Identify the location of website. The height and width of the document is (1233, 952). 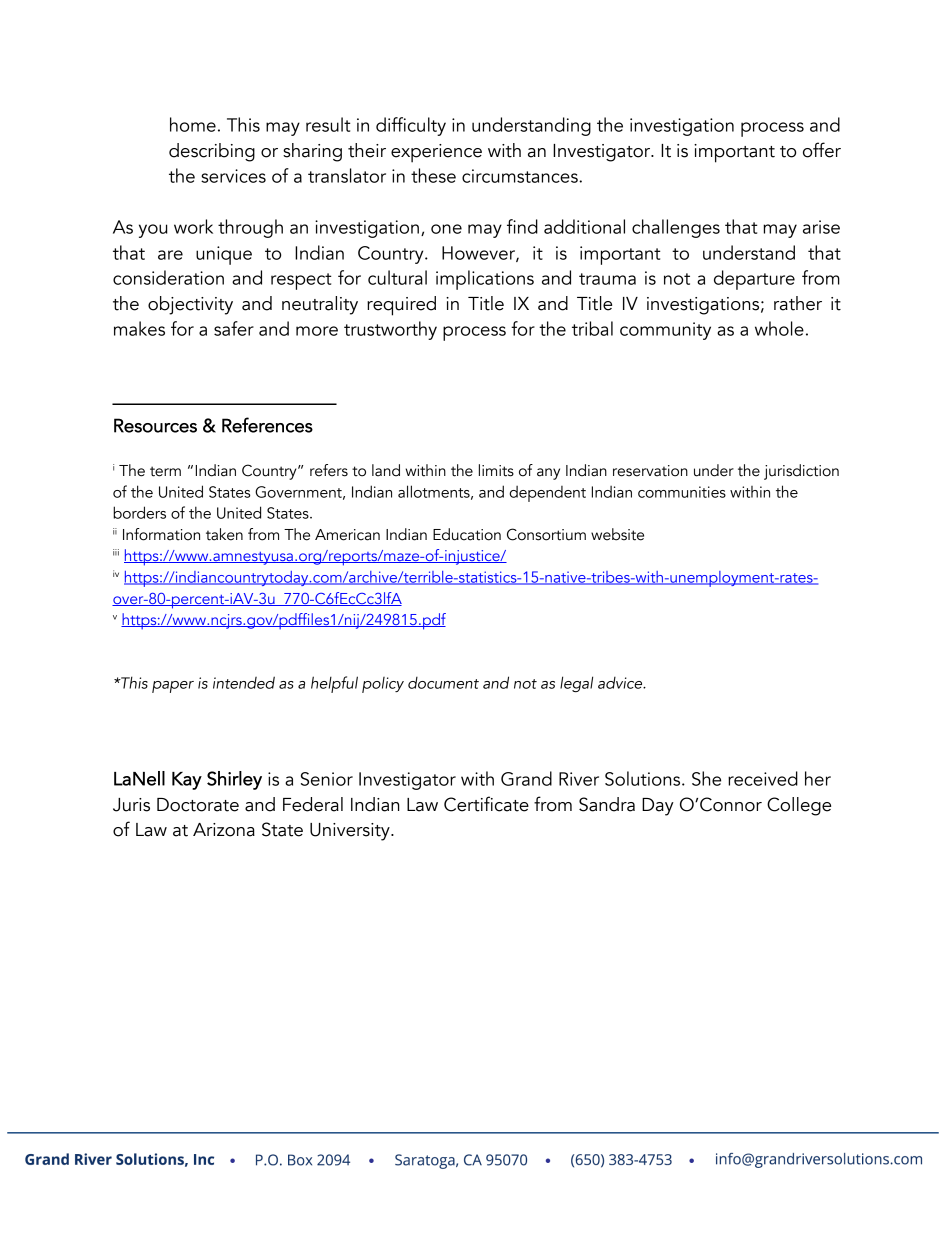
(617, 534).
